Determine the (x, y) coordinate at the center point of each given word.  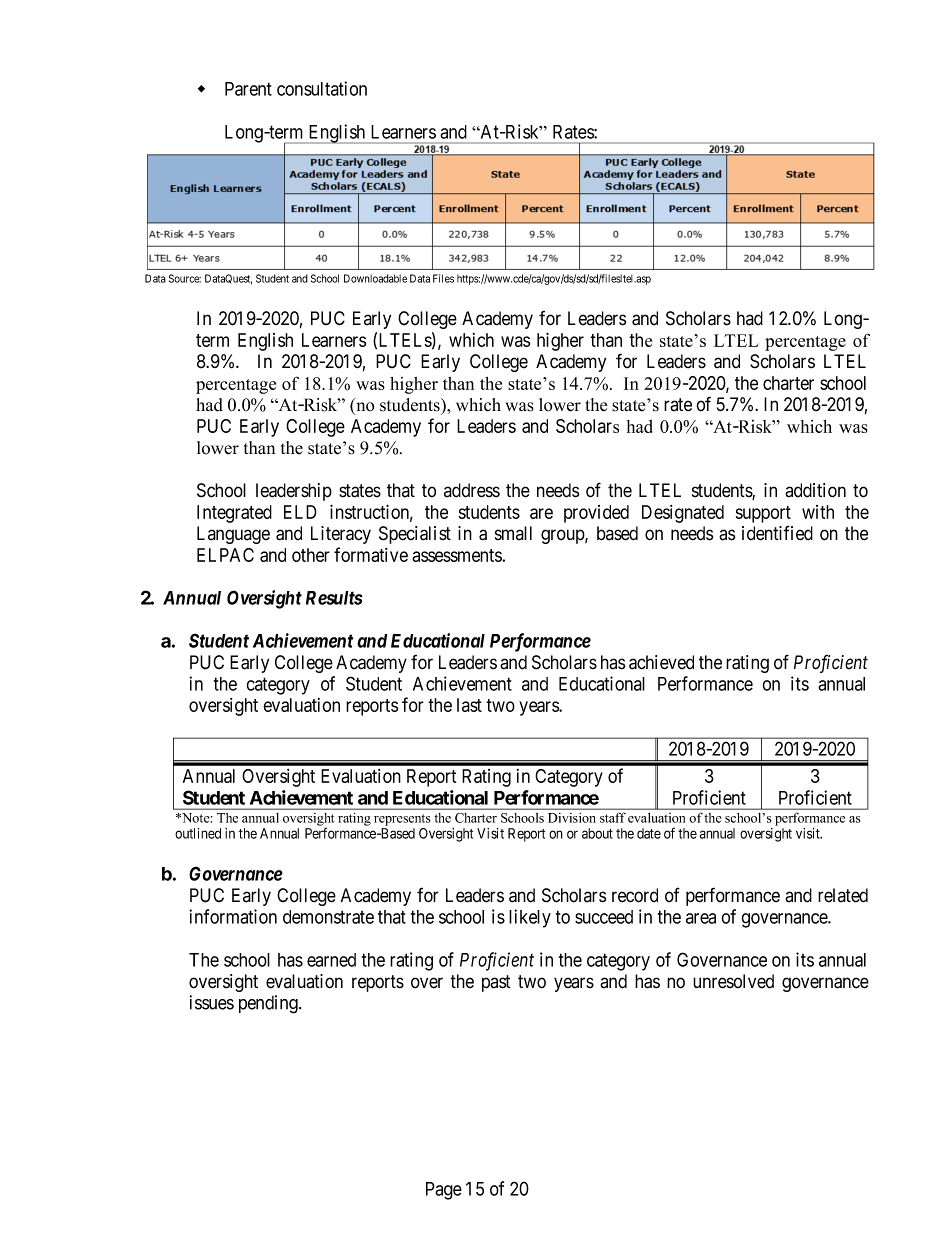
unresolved (733, 981)
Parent (248, 89)
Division (571, 818)
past (496, 983)
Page (444, 1191)
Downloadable (375, 278)
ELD (300, 512)
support (763, 514)
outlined (198, 833)
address (472, 490)
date (649, 833)
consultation (322, 88)
